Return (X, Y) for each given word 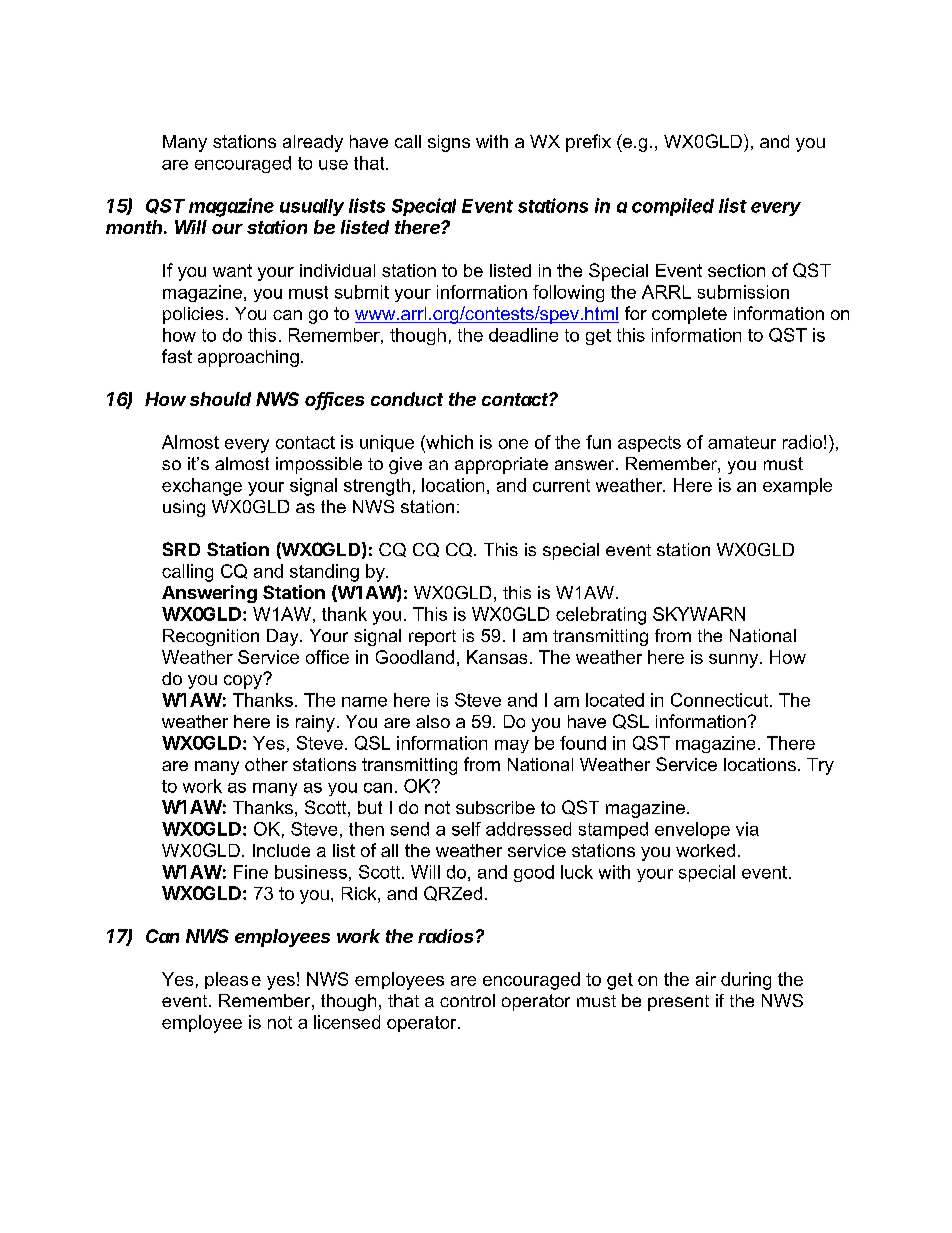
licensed (347, 1022)
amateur (742, 442)
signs (449, 143)
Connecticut (721, 700)
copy (244, 681)
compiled (673, 207)
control (467, 1000)
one (513, 444)
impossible (319, 465)
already (313, 143)
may (512, 746)
